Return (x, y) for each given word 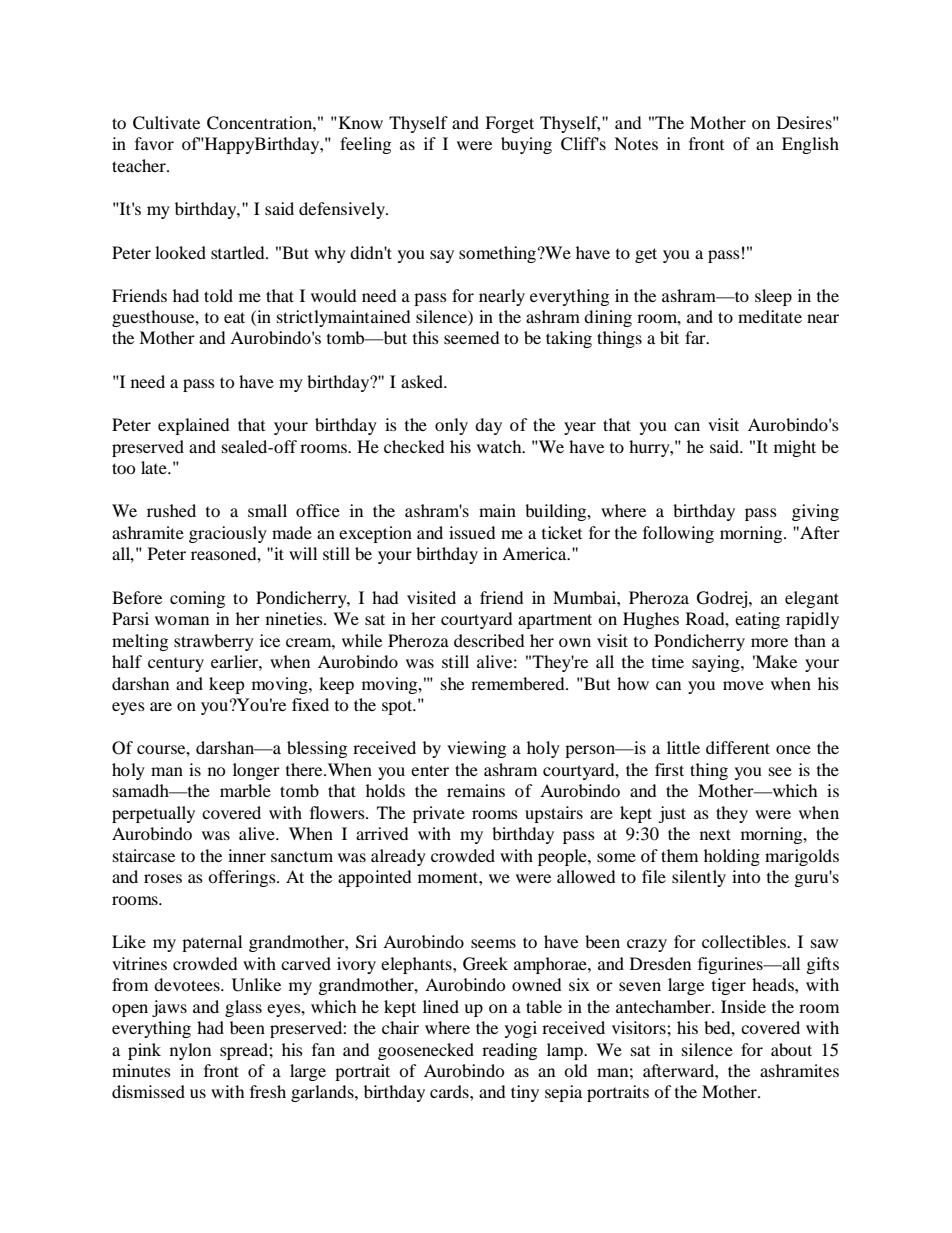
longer (256, 771)
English (810, 145)
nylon (190, 1051)
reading (509, 1051)
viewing (476, 749)
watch (500, 446)
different (738, 747)
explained (193, 426)
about (791, 1049)
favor (154, 143)
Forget (509, 124)
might (795, 448)
